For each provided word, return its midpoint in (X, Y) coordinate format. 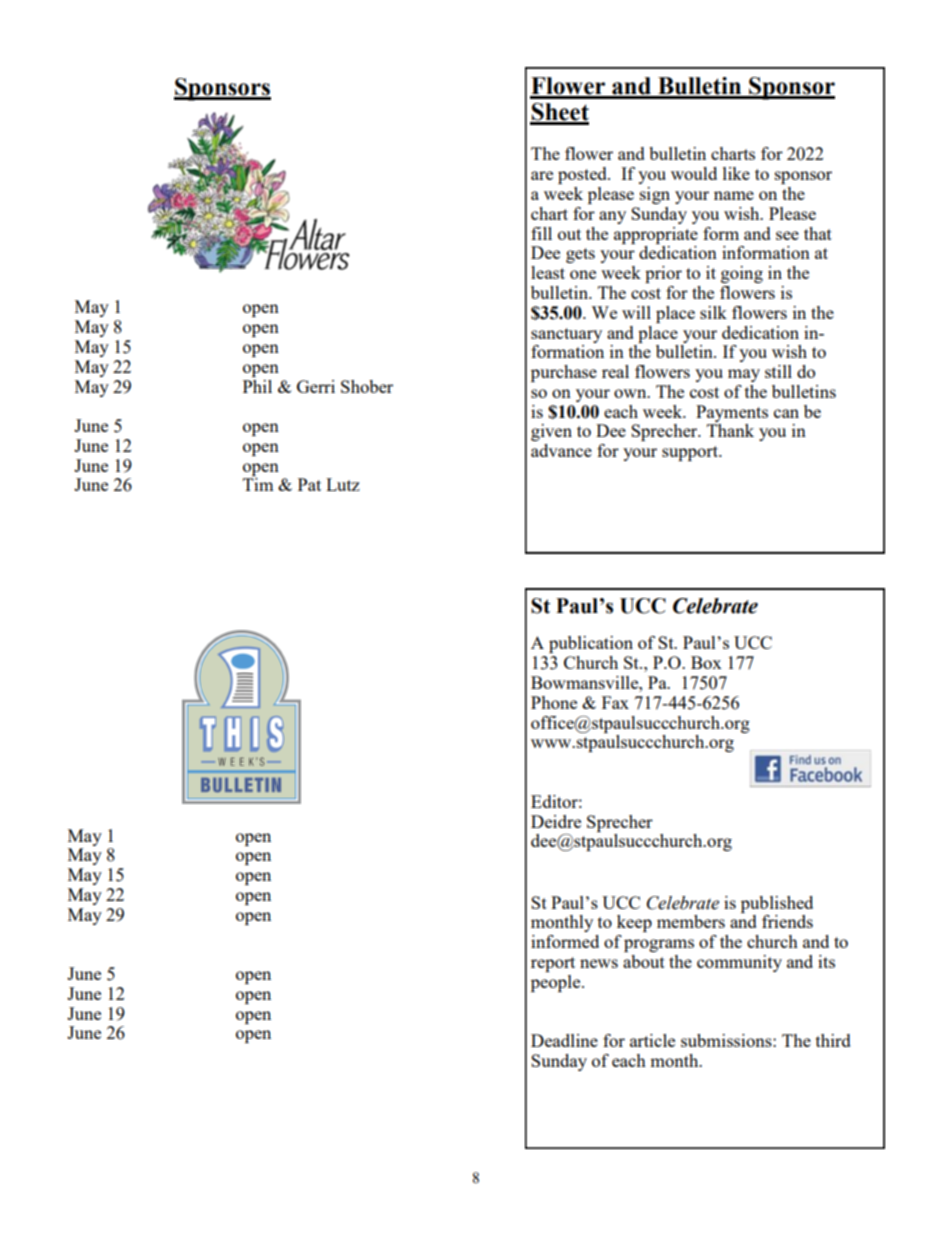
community (739, 963)
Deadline (564, 1040)
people (557, 983)
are (542, 175)
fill (541, 233)
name (734, 195)
